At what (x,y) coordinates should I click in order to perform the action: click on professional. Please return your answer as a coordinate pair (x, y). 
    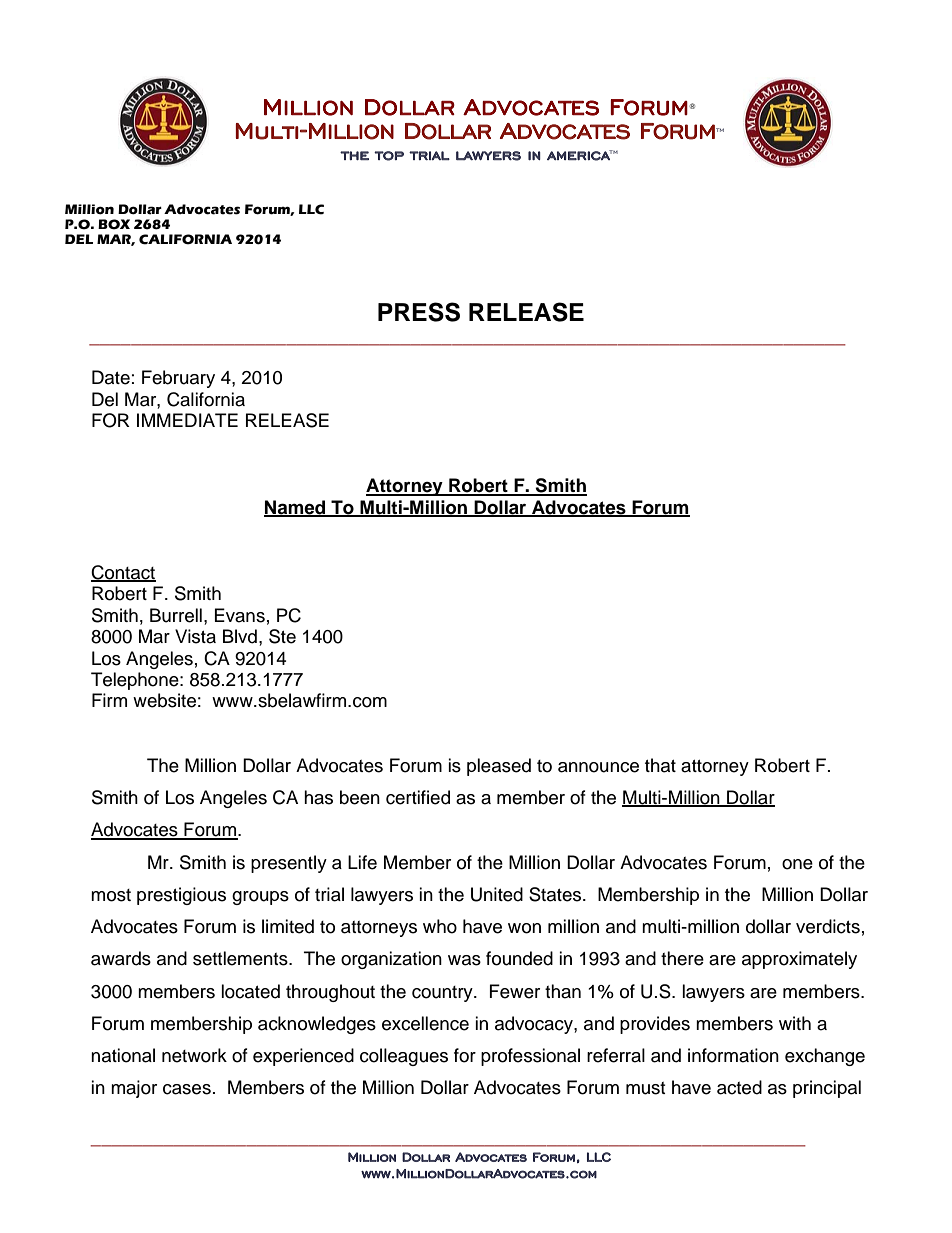
    Looking at the image, I should click on (530, 1057).
